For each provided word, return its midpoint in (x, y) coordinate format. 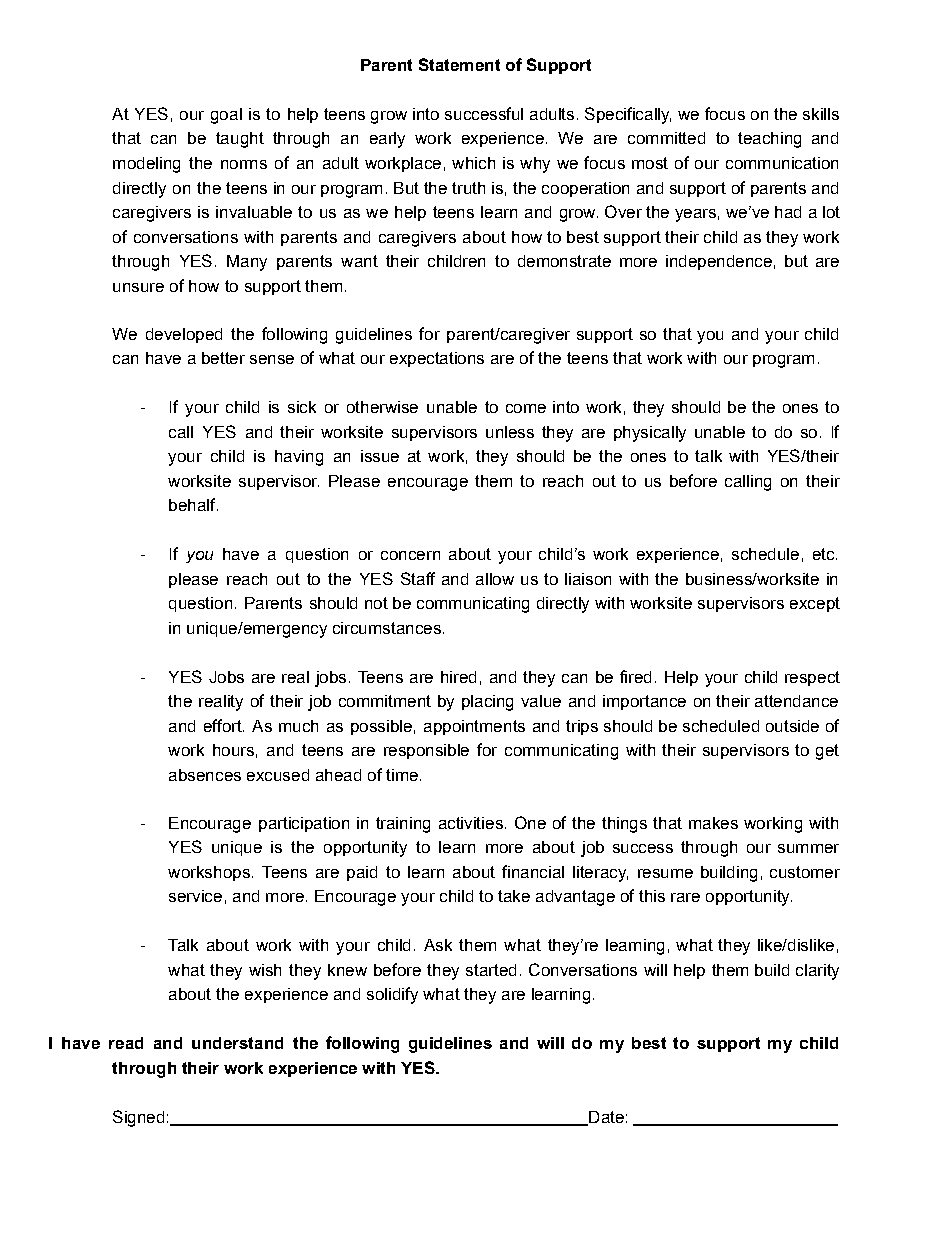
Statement (459, 64)
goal (226, 116)
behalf (193, 504)
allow (495, 579)
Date (605, 1118)
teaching (769, 140)
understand (237, 1043)
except (815, 604)
